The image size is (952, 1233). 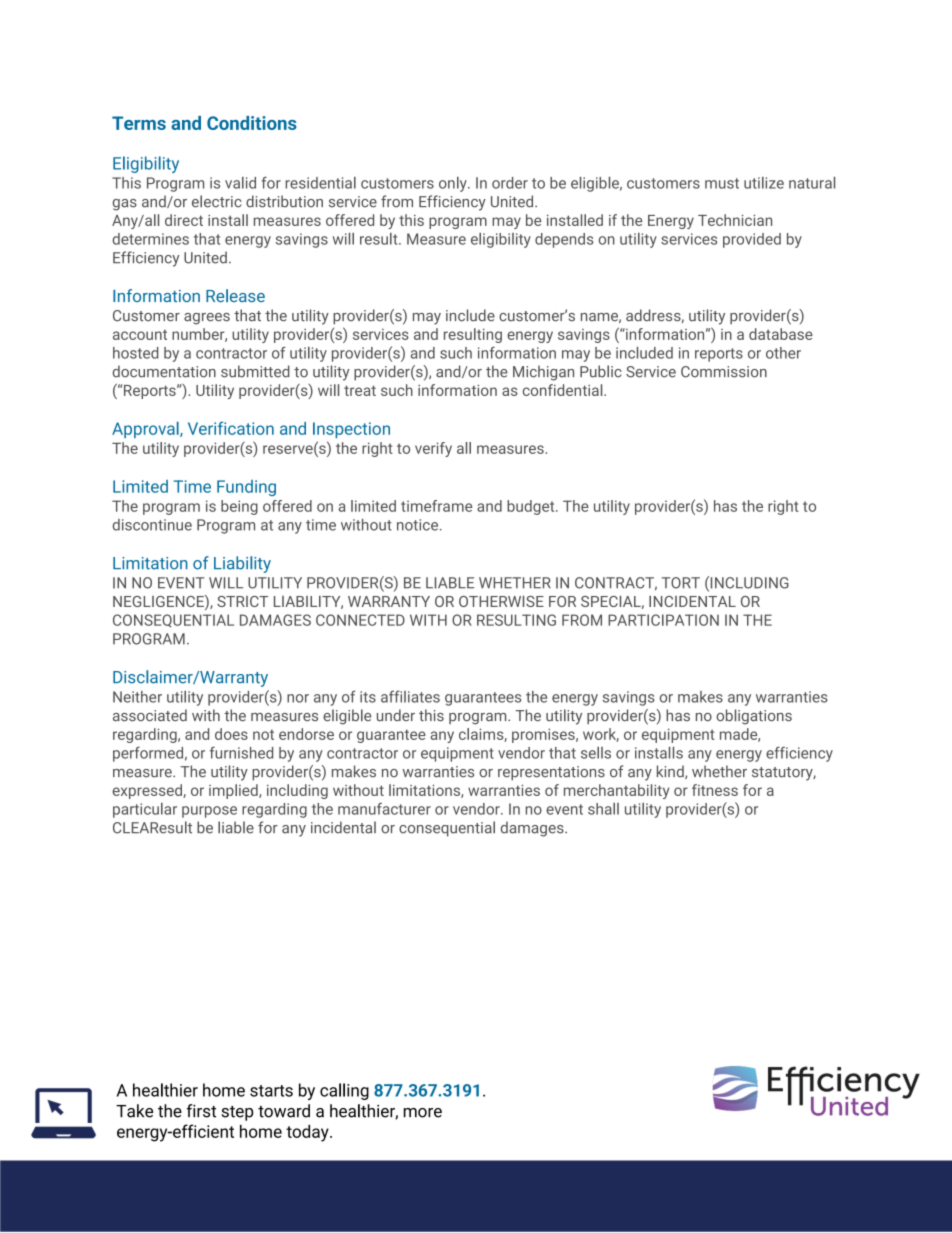 What do you see at coordinates (360, 620) in the page?
I see `CONNECTED` at bounding box center [360, 620].
